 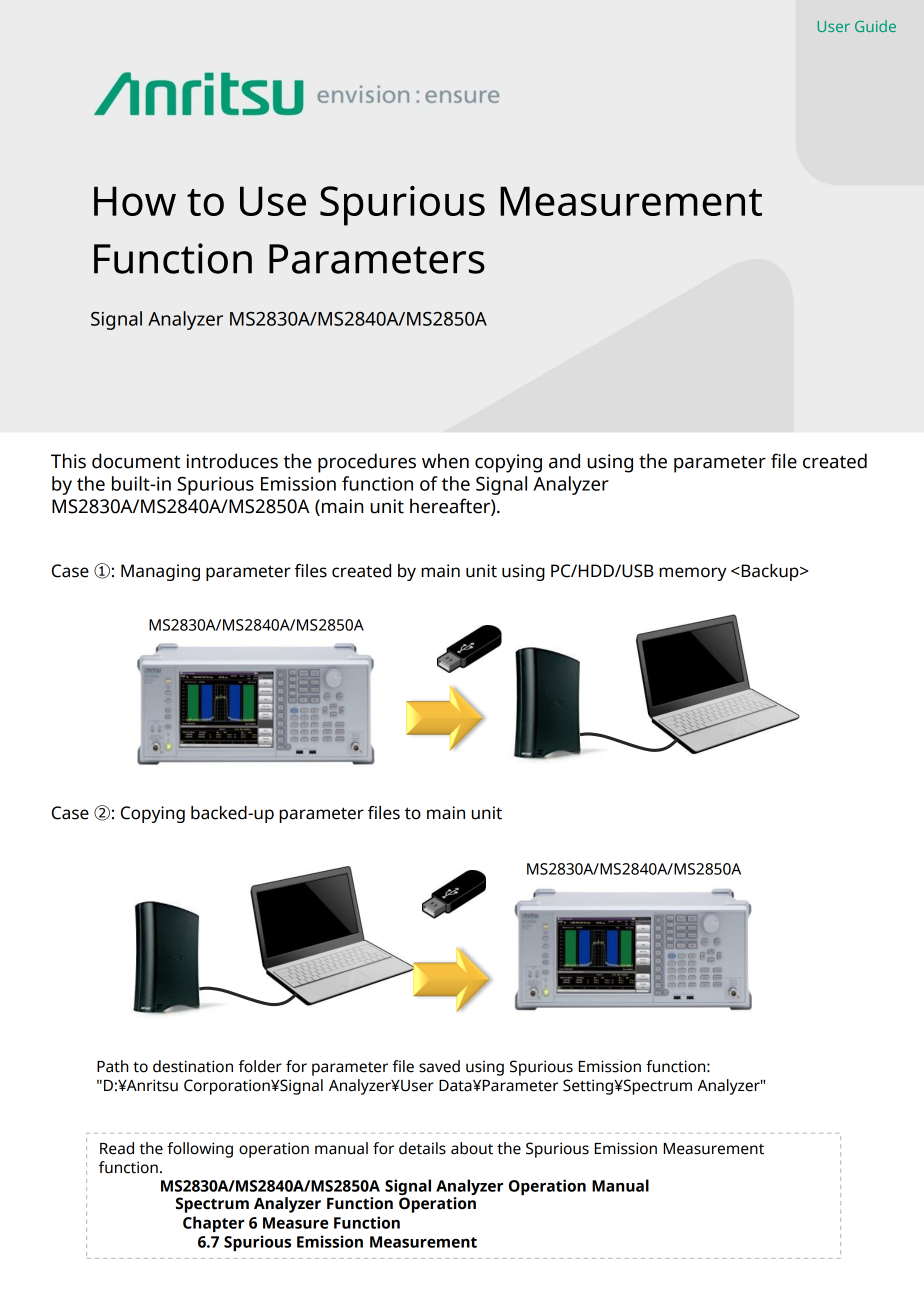 I want to click on following, so click(x=200, y=1150).
